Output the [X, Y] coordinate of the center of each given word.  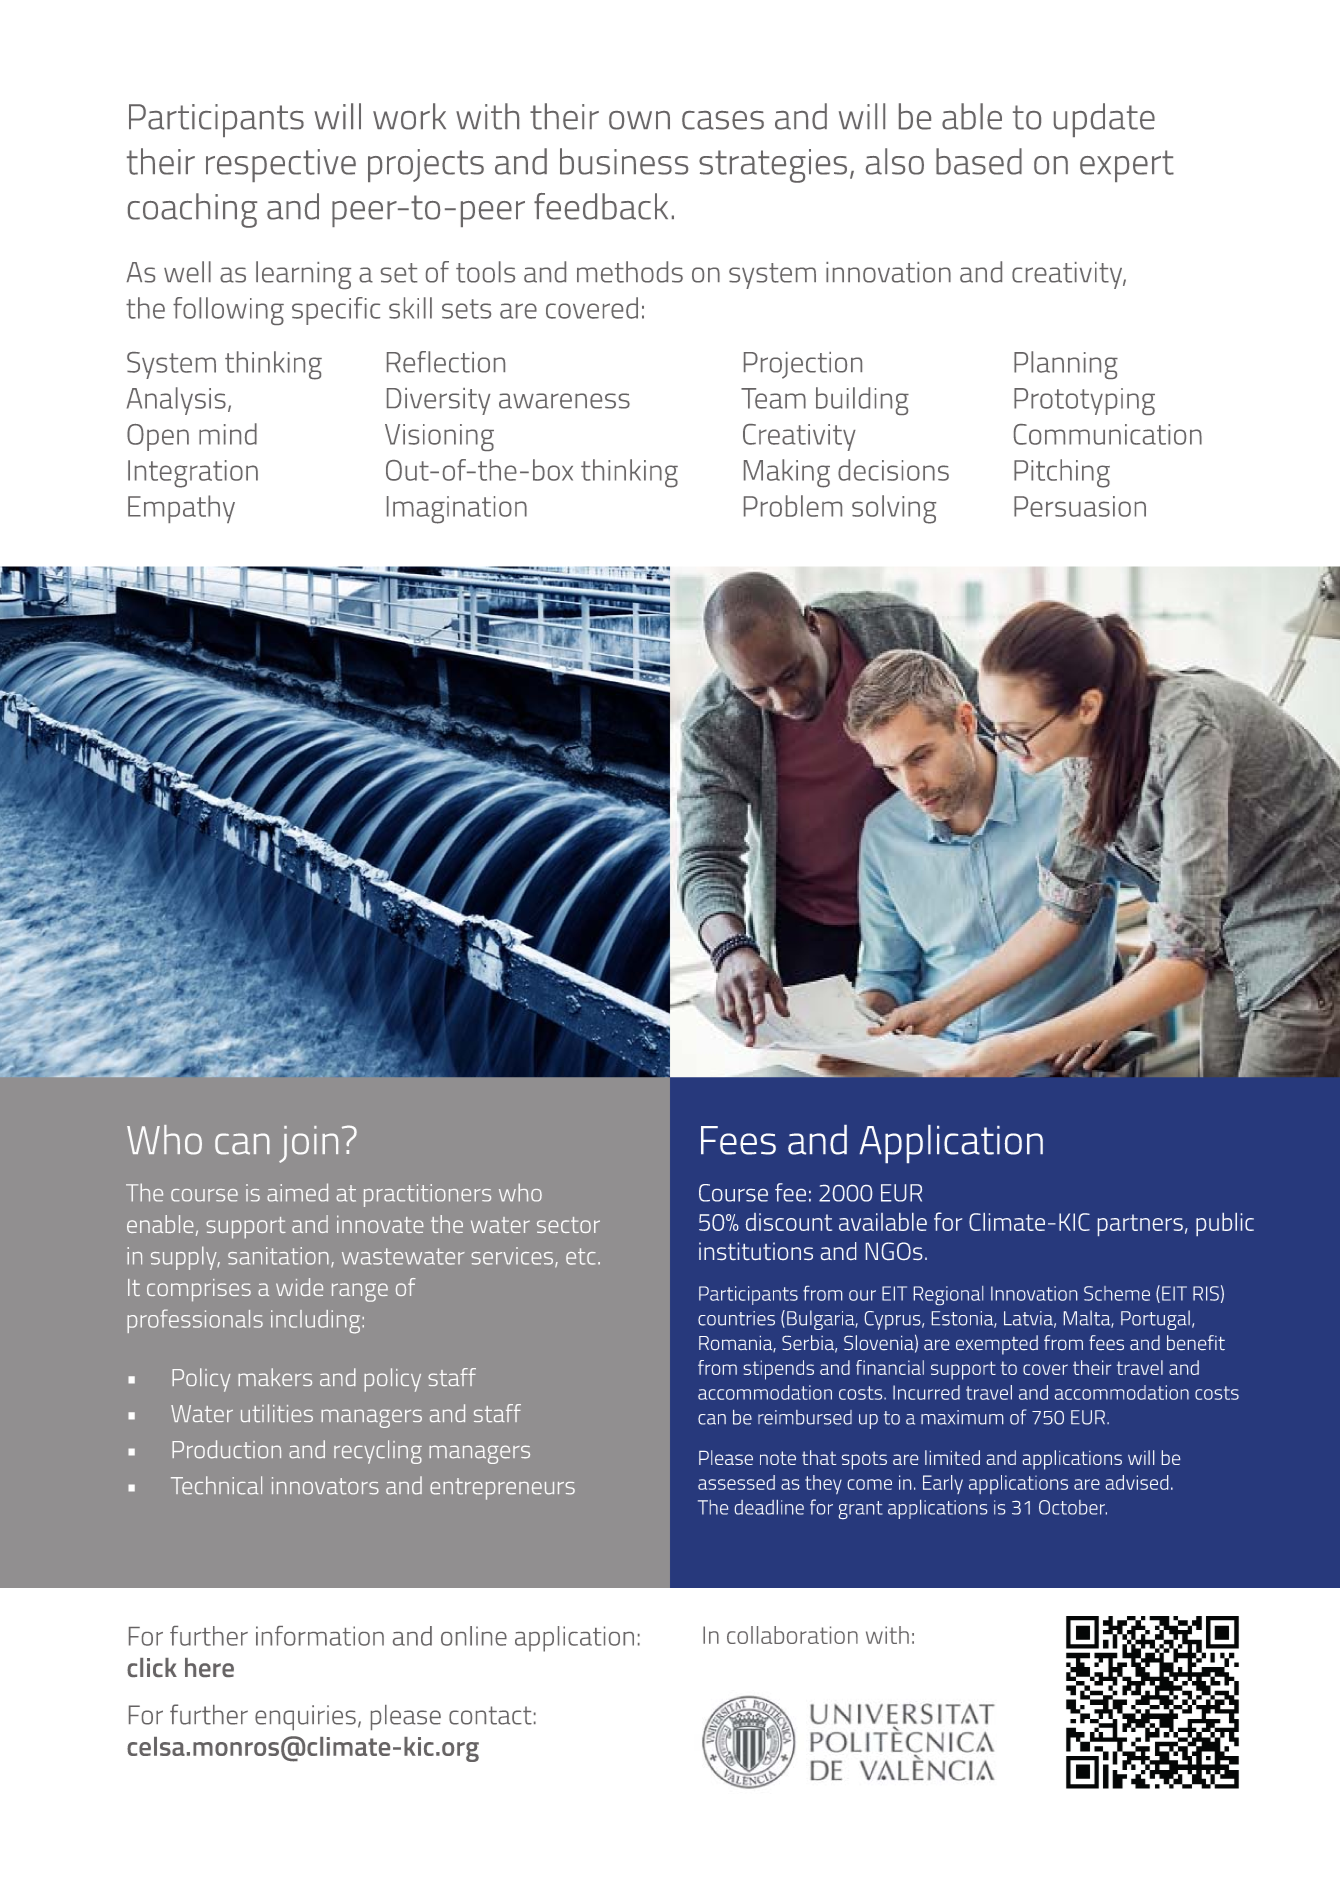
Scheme [1117, 1293]
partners [1140, 1225]
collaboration [792, 1635]
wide [299, 1287]
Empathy [181, 509]
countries [736, 1318]
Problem [793, 506]
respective [281, 165]
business [624, 161]
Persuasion [1080, 506]
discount [789, 1222]
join [308, 1144]
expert [1127, 166]
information [320, 1636]
